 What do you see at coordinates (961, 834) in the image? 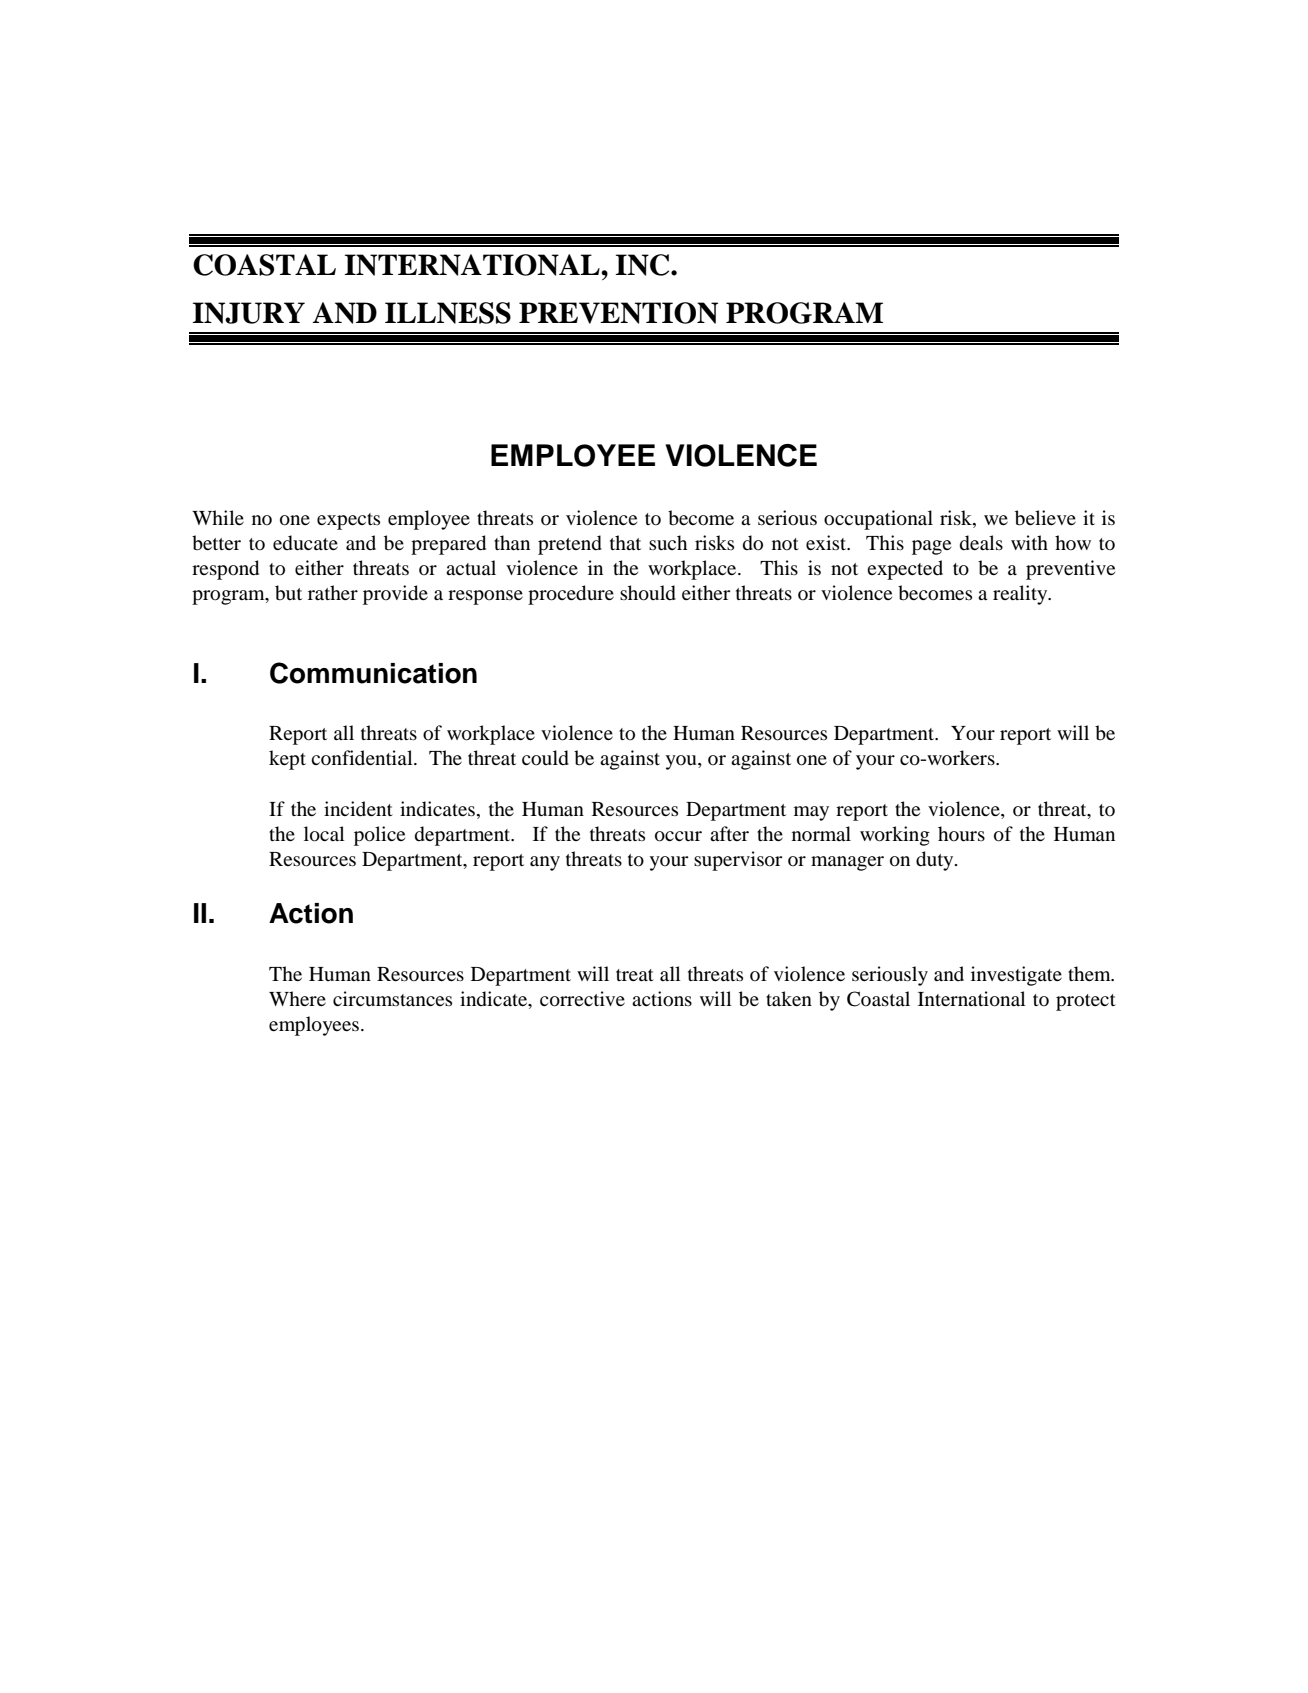
I see `hours` at bounding box center [961, 834].
